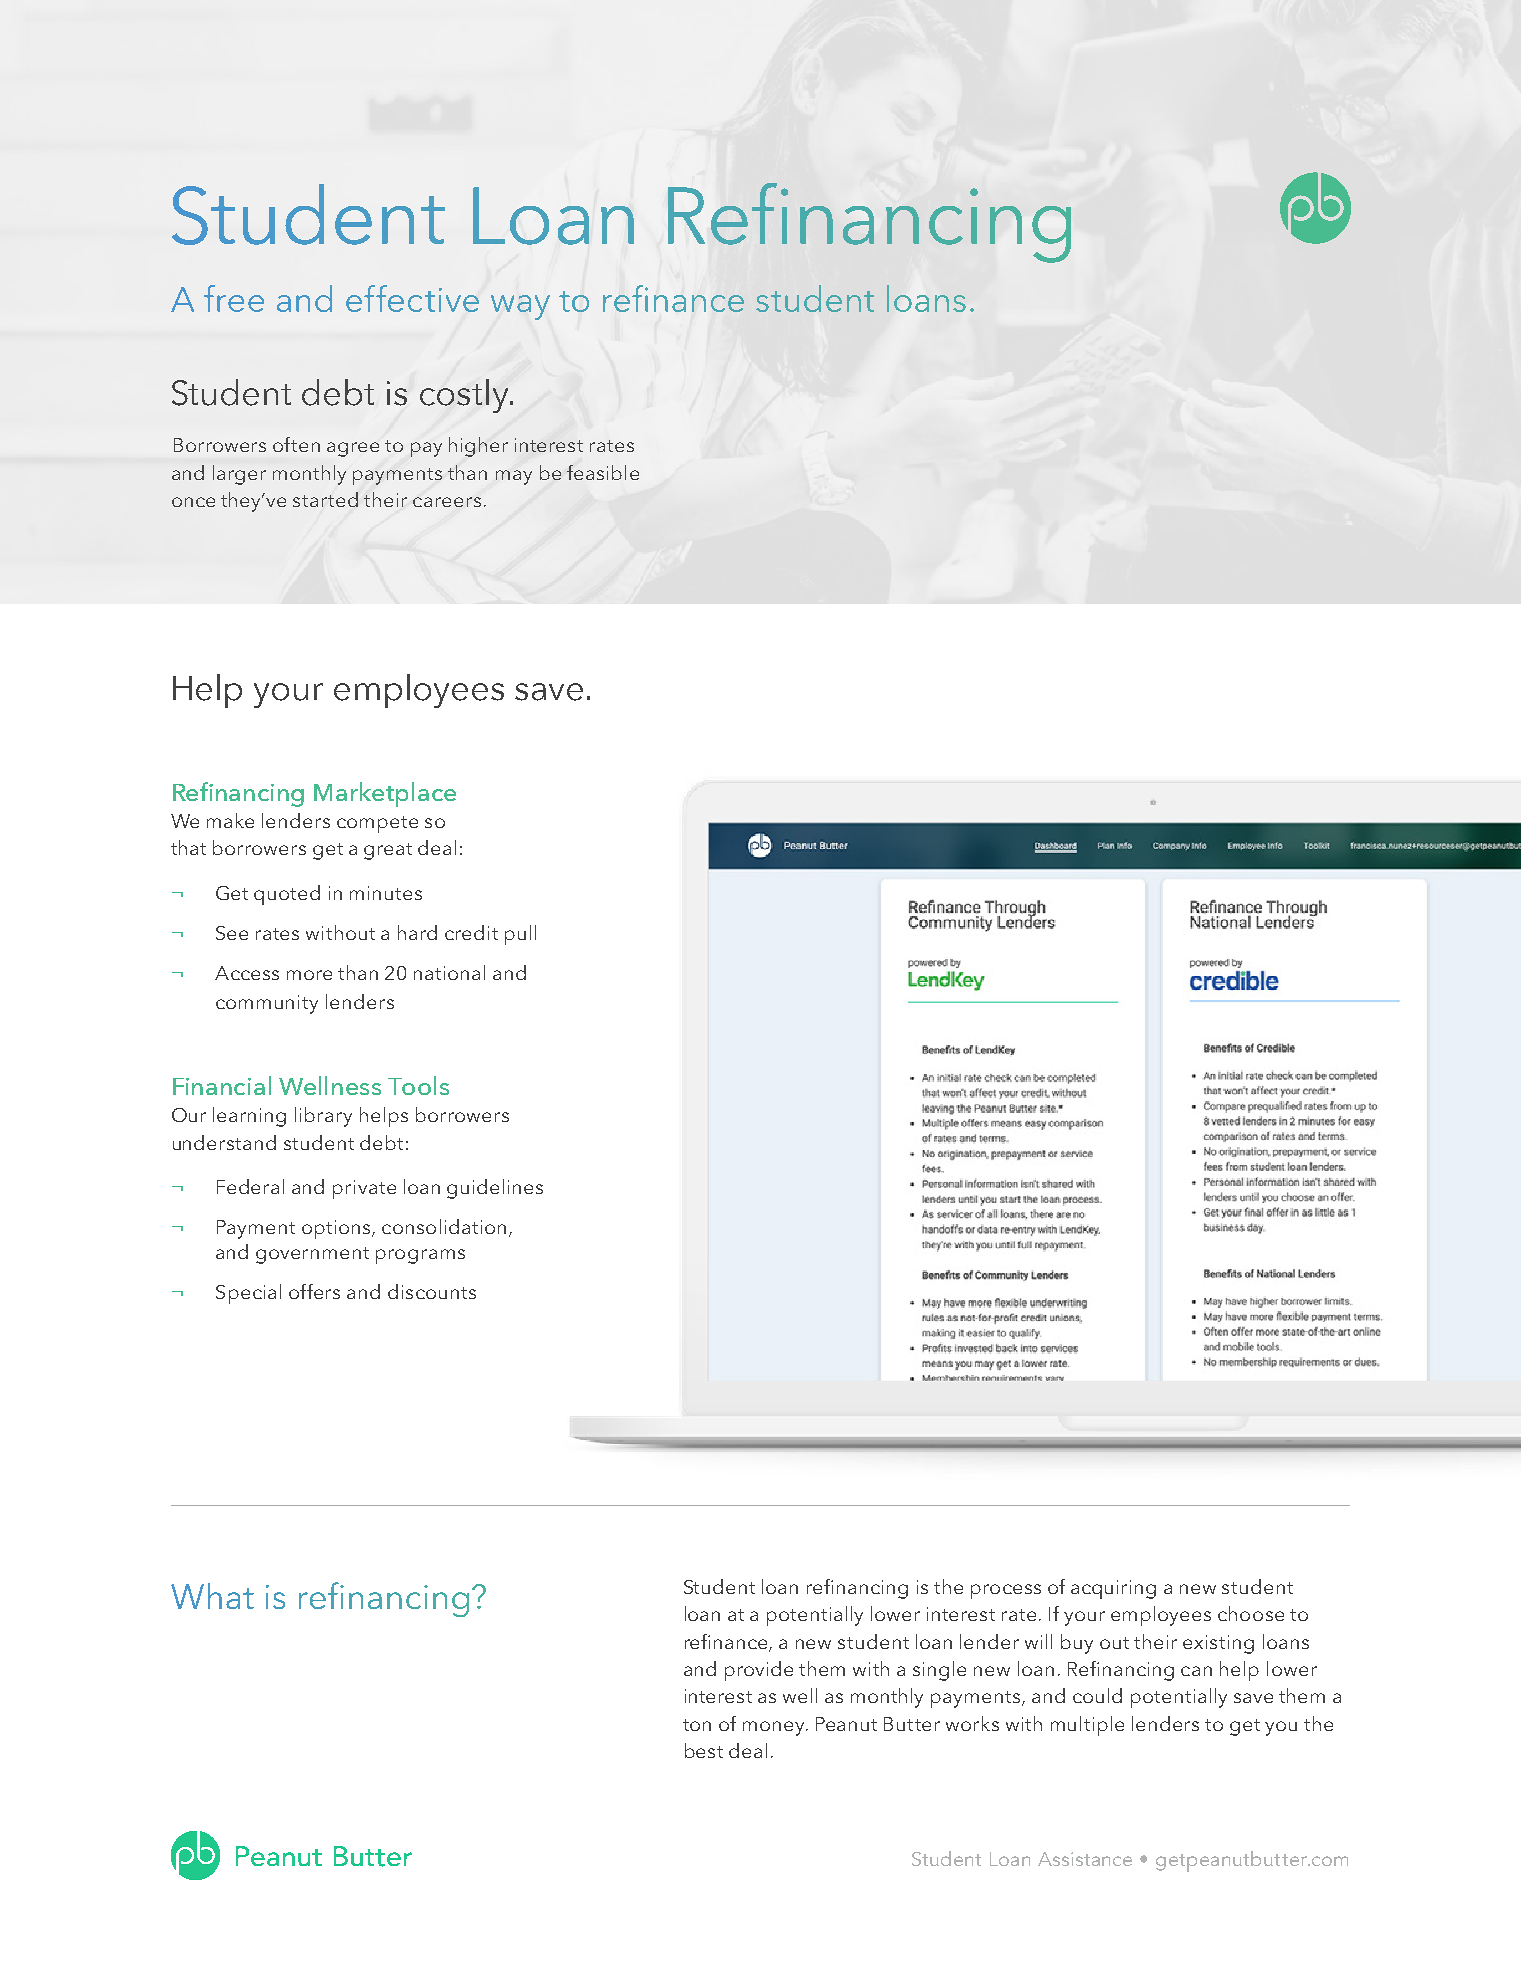  I want to click on best, so click(704, 1750).
